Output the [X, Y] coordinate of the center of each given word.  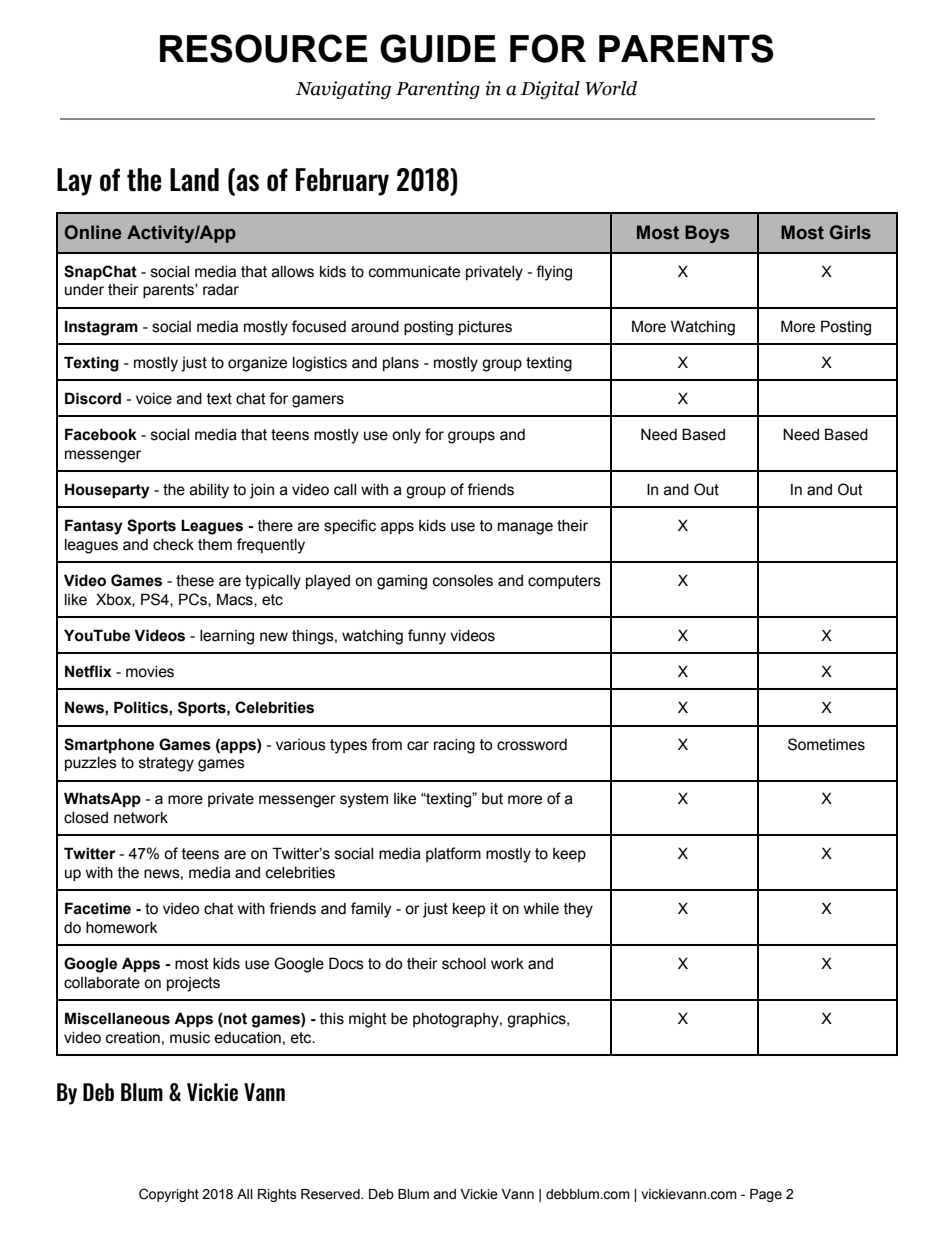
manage [525, 528]
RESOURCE [263, 48]
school [464, 964]
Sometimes [826, 744]
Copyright [169, 1195]
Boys [707, 234]
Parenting [438, 90]
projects [193, 984]
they [578, 910]
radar [221, 290]
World [611, 88]
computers [564, 582]
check [173, 545]
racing [454, 746]
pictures [485, 328]
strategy [166, 764]
